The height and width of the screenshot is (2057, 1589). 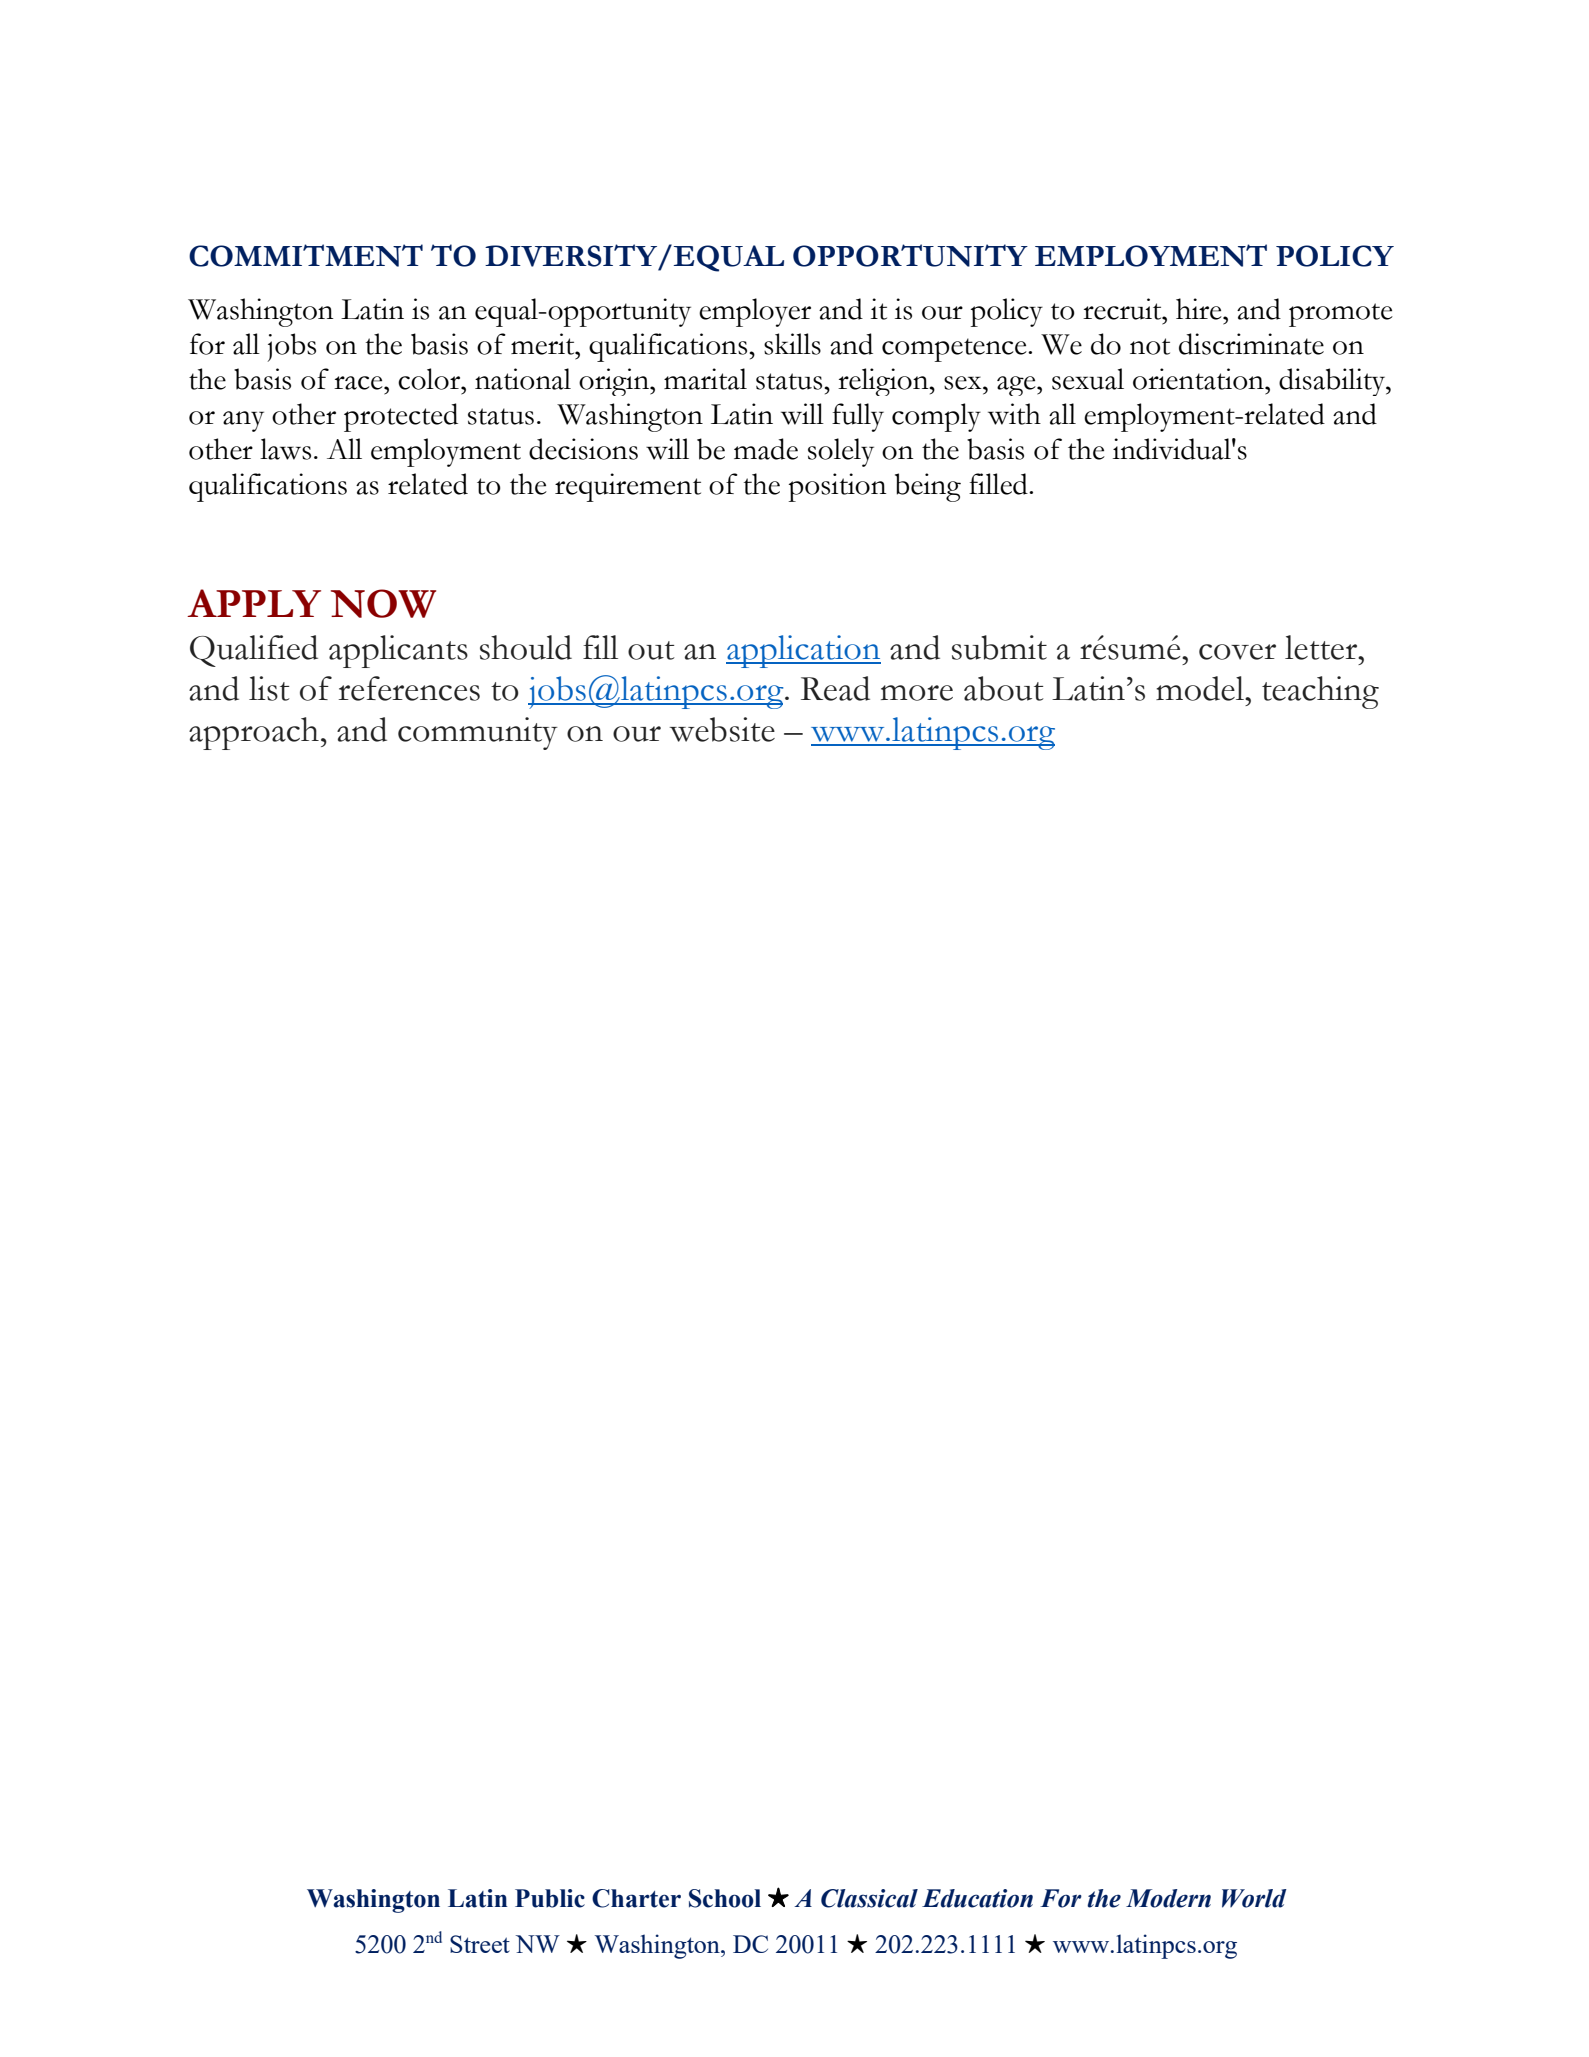 What do you see at coordinates (1320, 692) in the screenshot?
I see `teaching` at bounding box center [1320, 692].
